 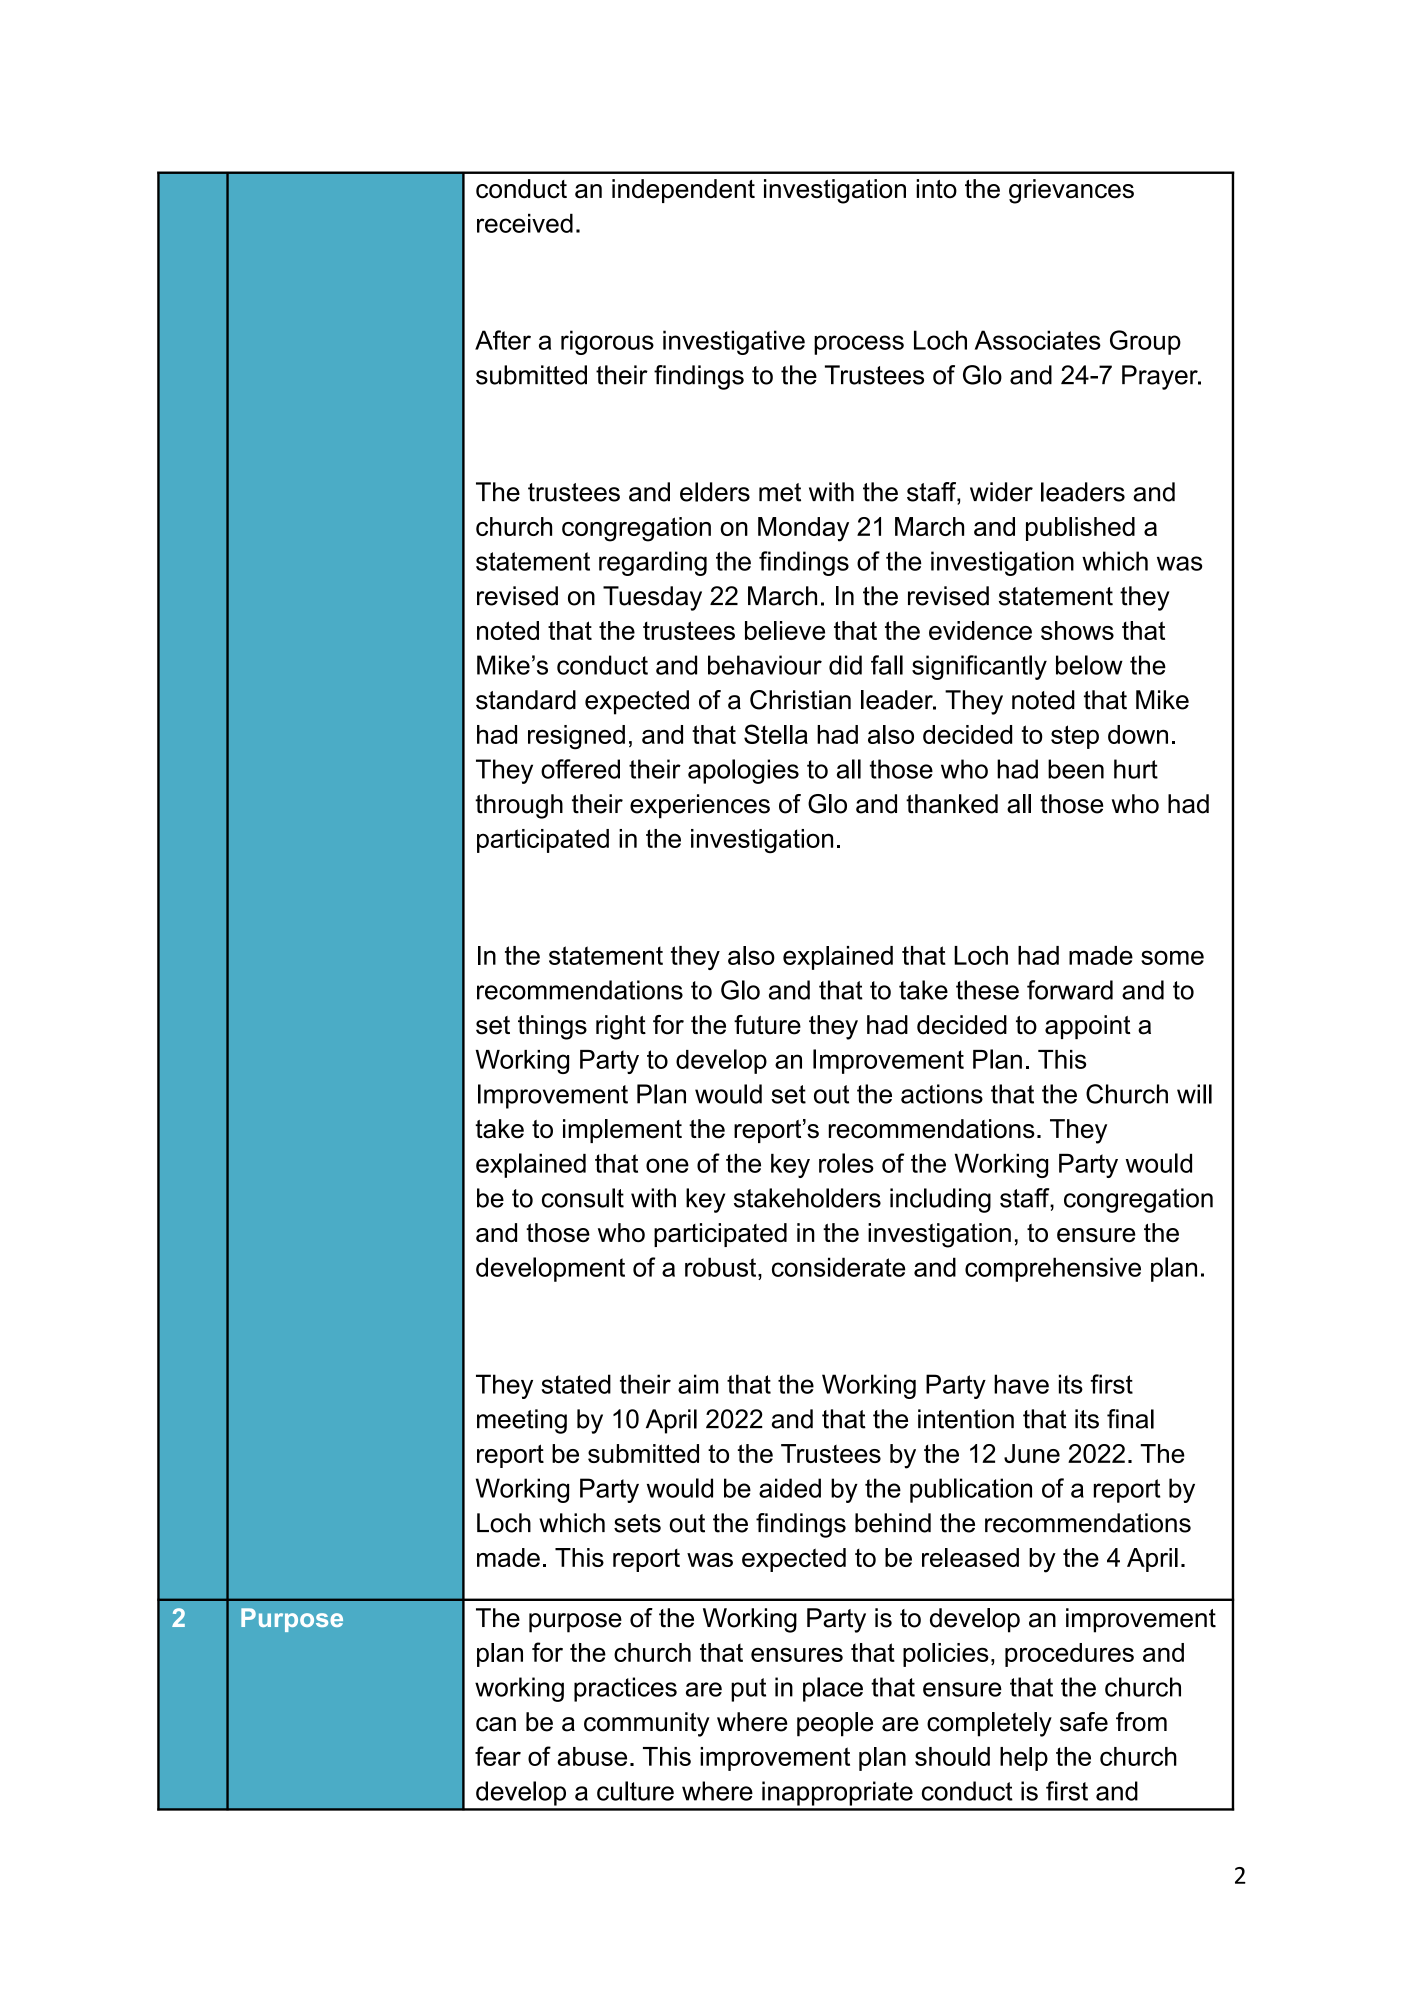 I want to click on Christian, so click(x=800, y=700).
